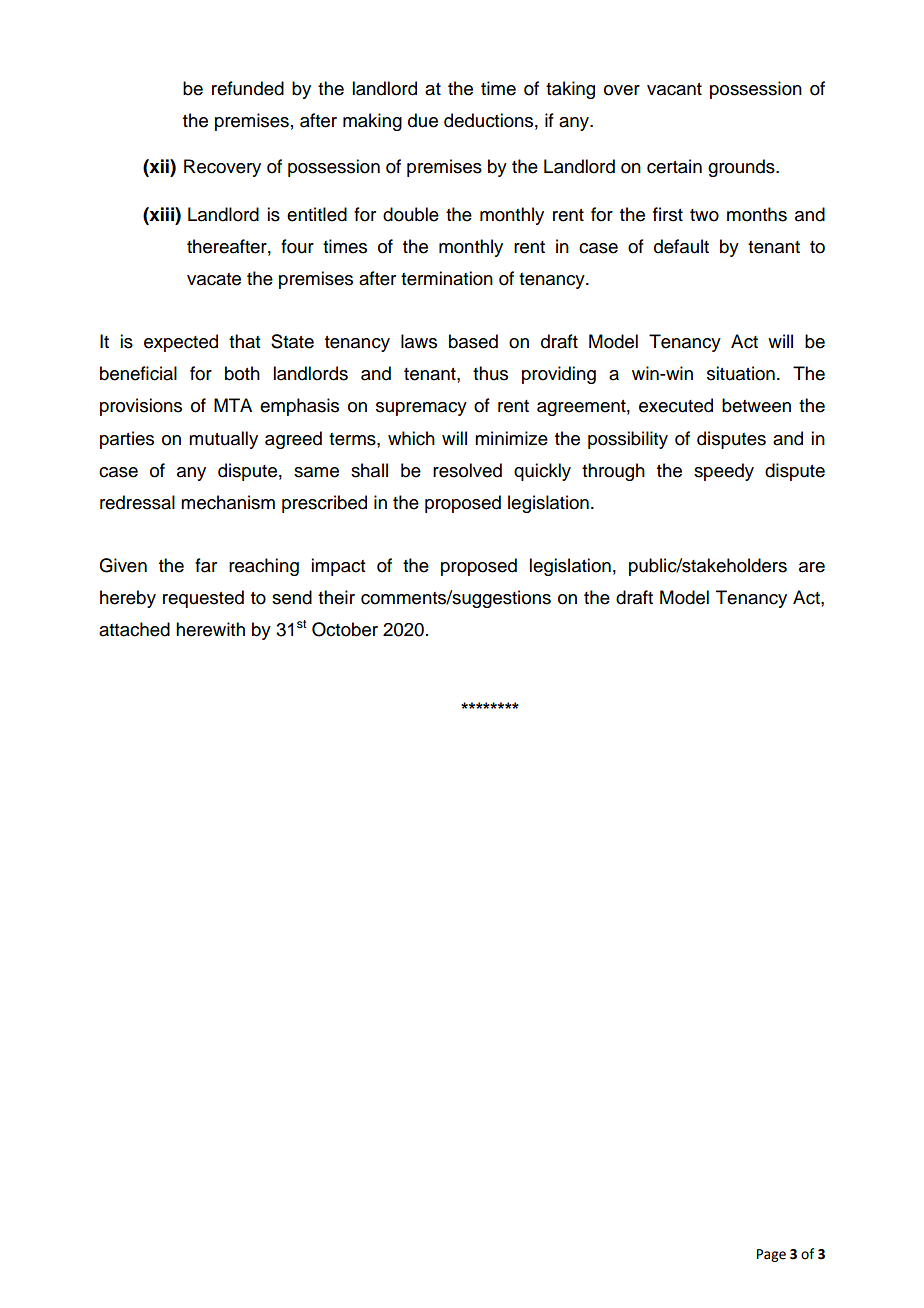 Image resolution: width=924 pixels, height=1308 pixels. What do you see at coordinates (771, 1255) in the screenshot?
I see `Page` at bounding box center [771, 1255].
